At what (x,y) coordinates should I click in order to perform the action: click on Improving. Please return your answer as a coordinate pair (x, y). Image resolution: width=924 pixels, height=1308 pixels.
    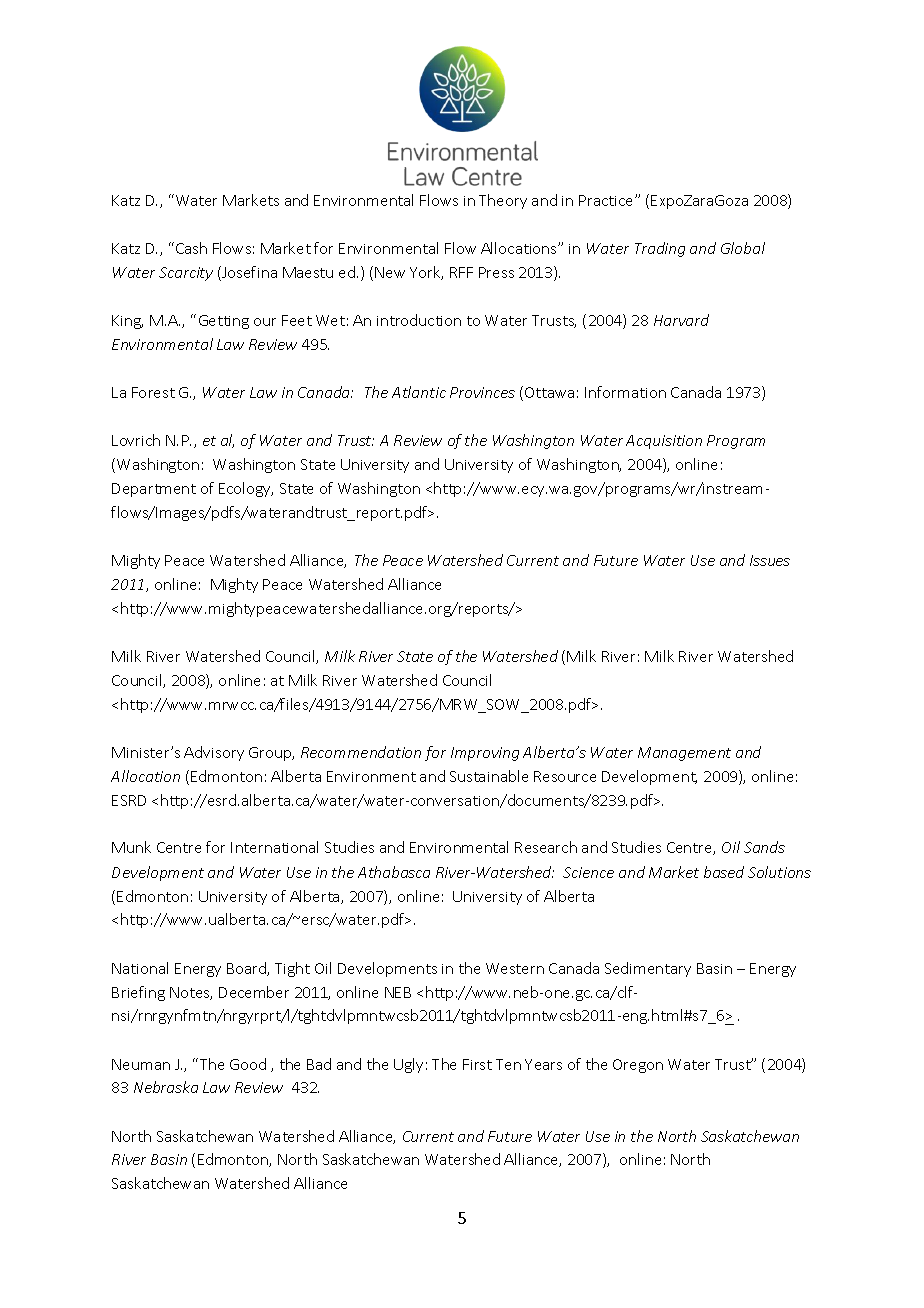
    Looking at the image, I should click on (485, 754).
